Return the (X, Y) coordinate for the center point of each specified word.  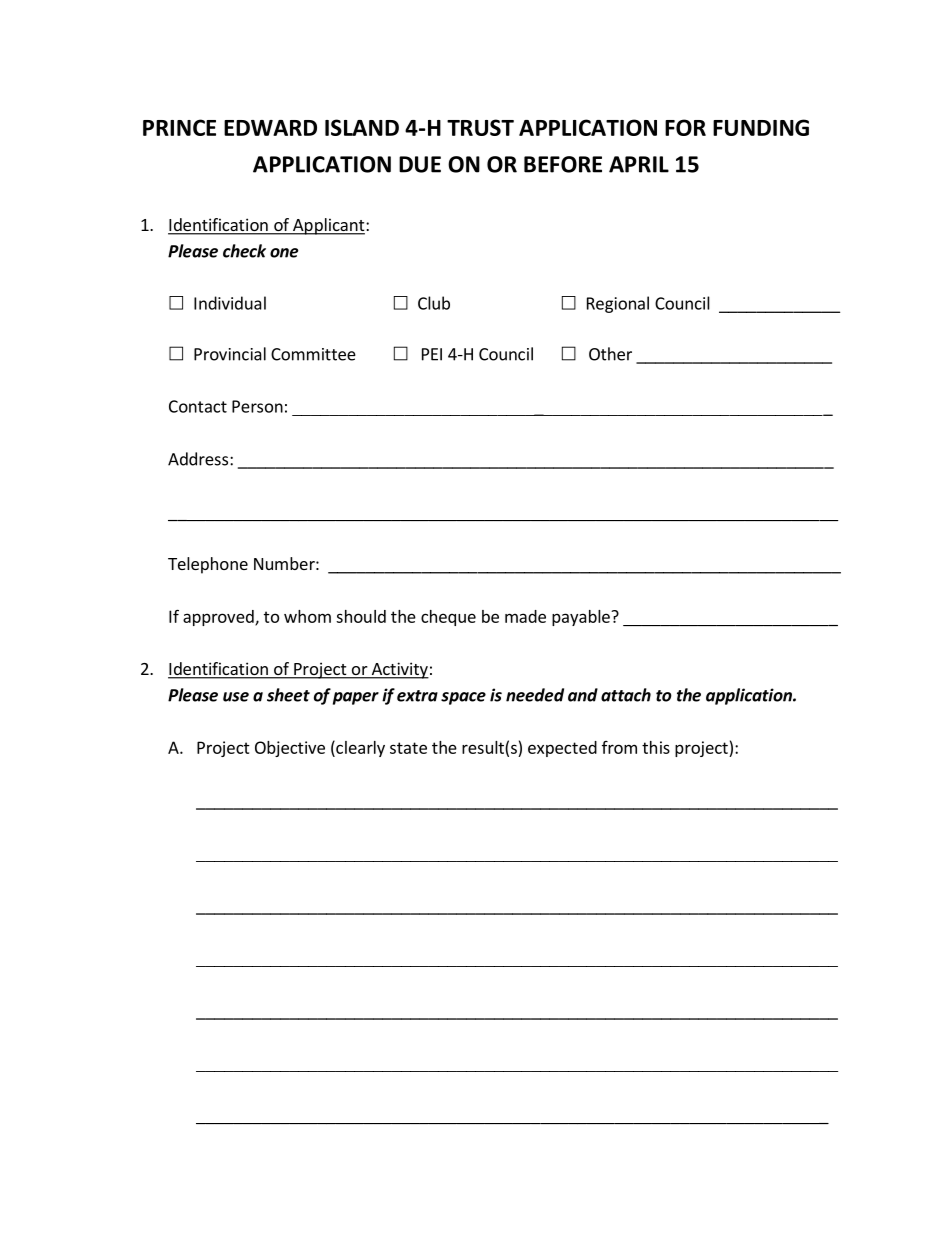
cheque (448, 618)
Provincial (230, 354)
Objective (290, 749)
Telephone (208, 565)
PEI (432, 354)
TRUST (480, 127)
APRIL (639, 164)
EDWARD (270, 128)
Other (610, 354)
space (463, 698)
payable (582, 618)
